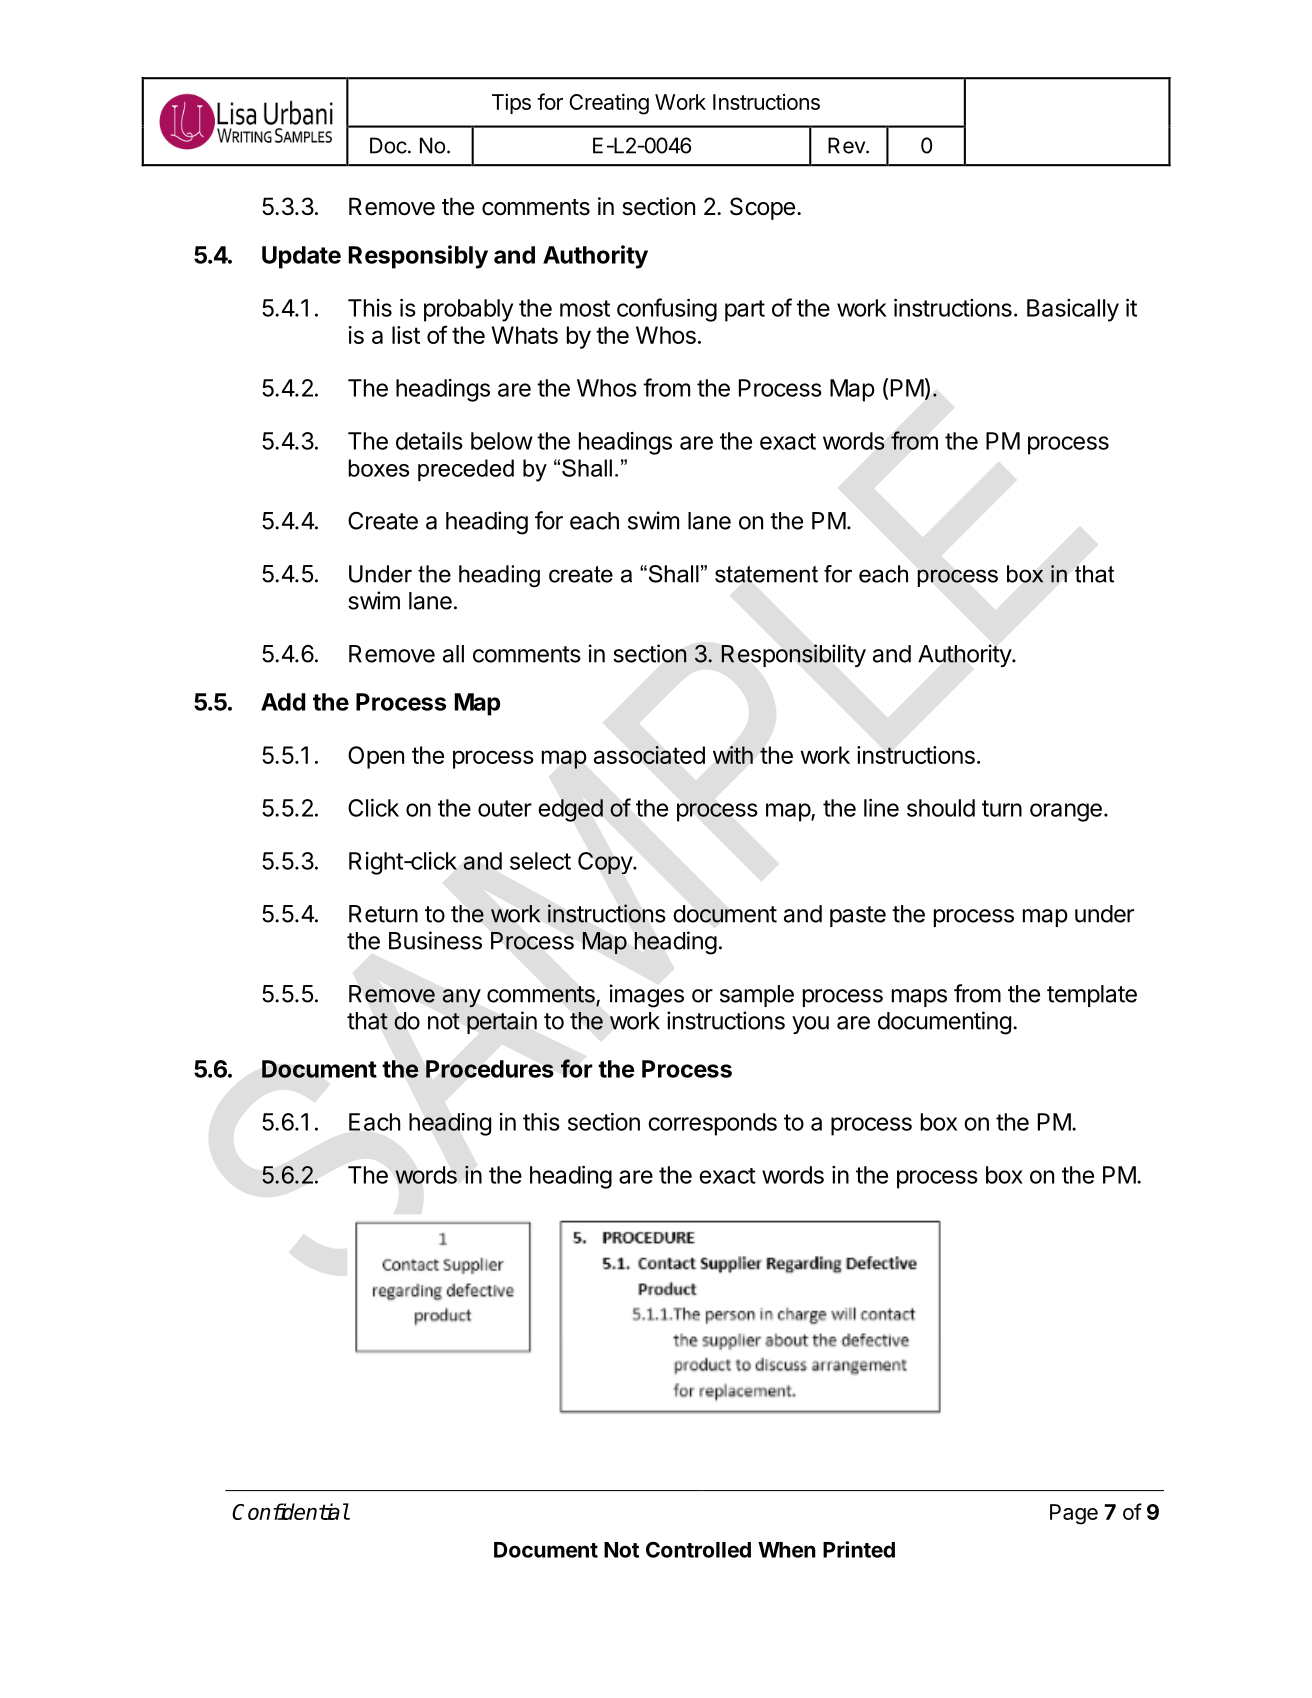  I want to click on boxes, so click(378, 468).
